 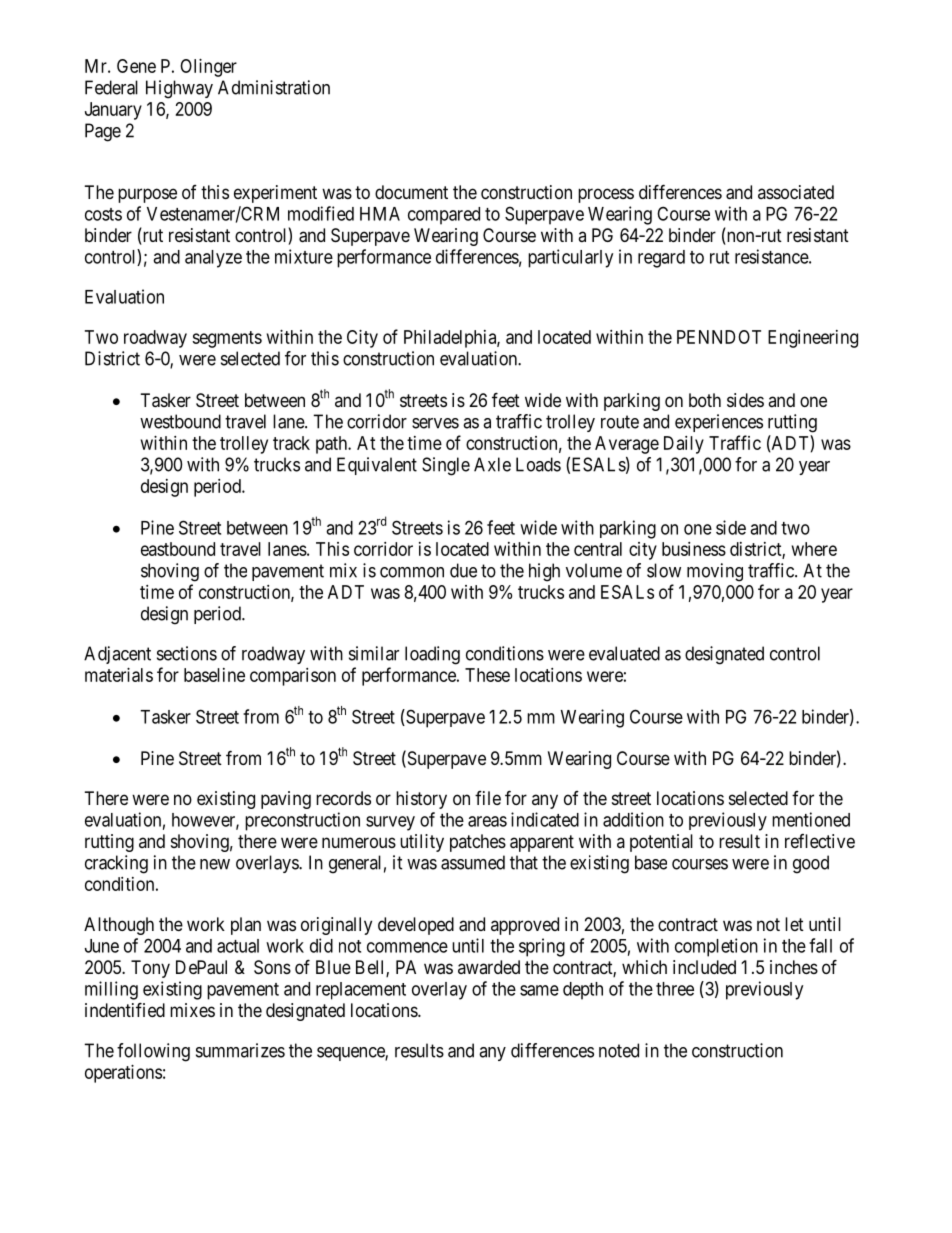 I want to click on three, so click(x=675, y=989).
